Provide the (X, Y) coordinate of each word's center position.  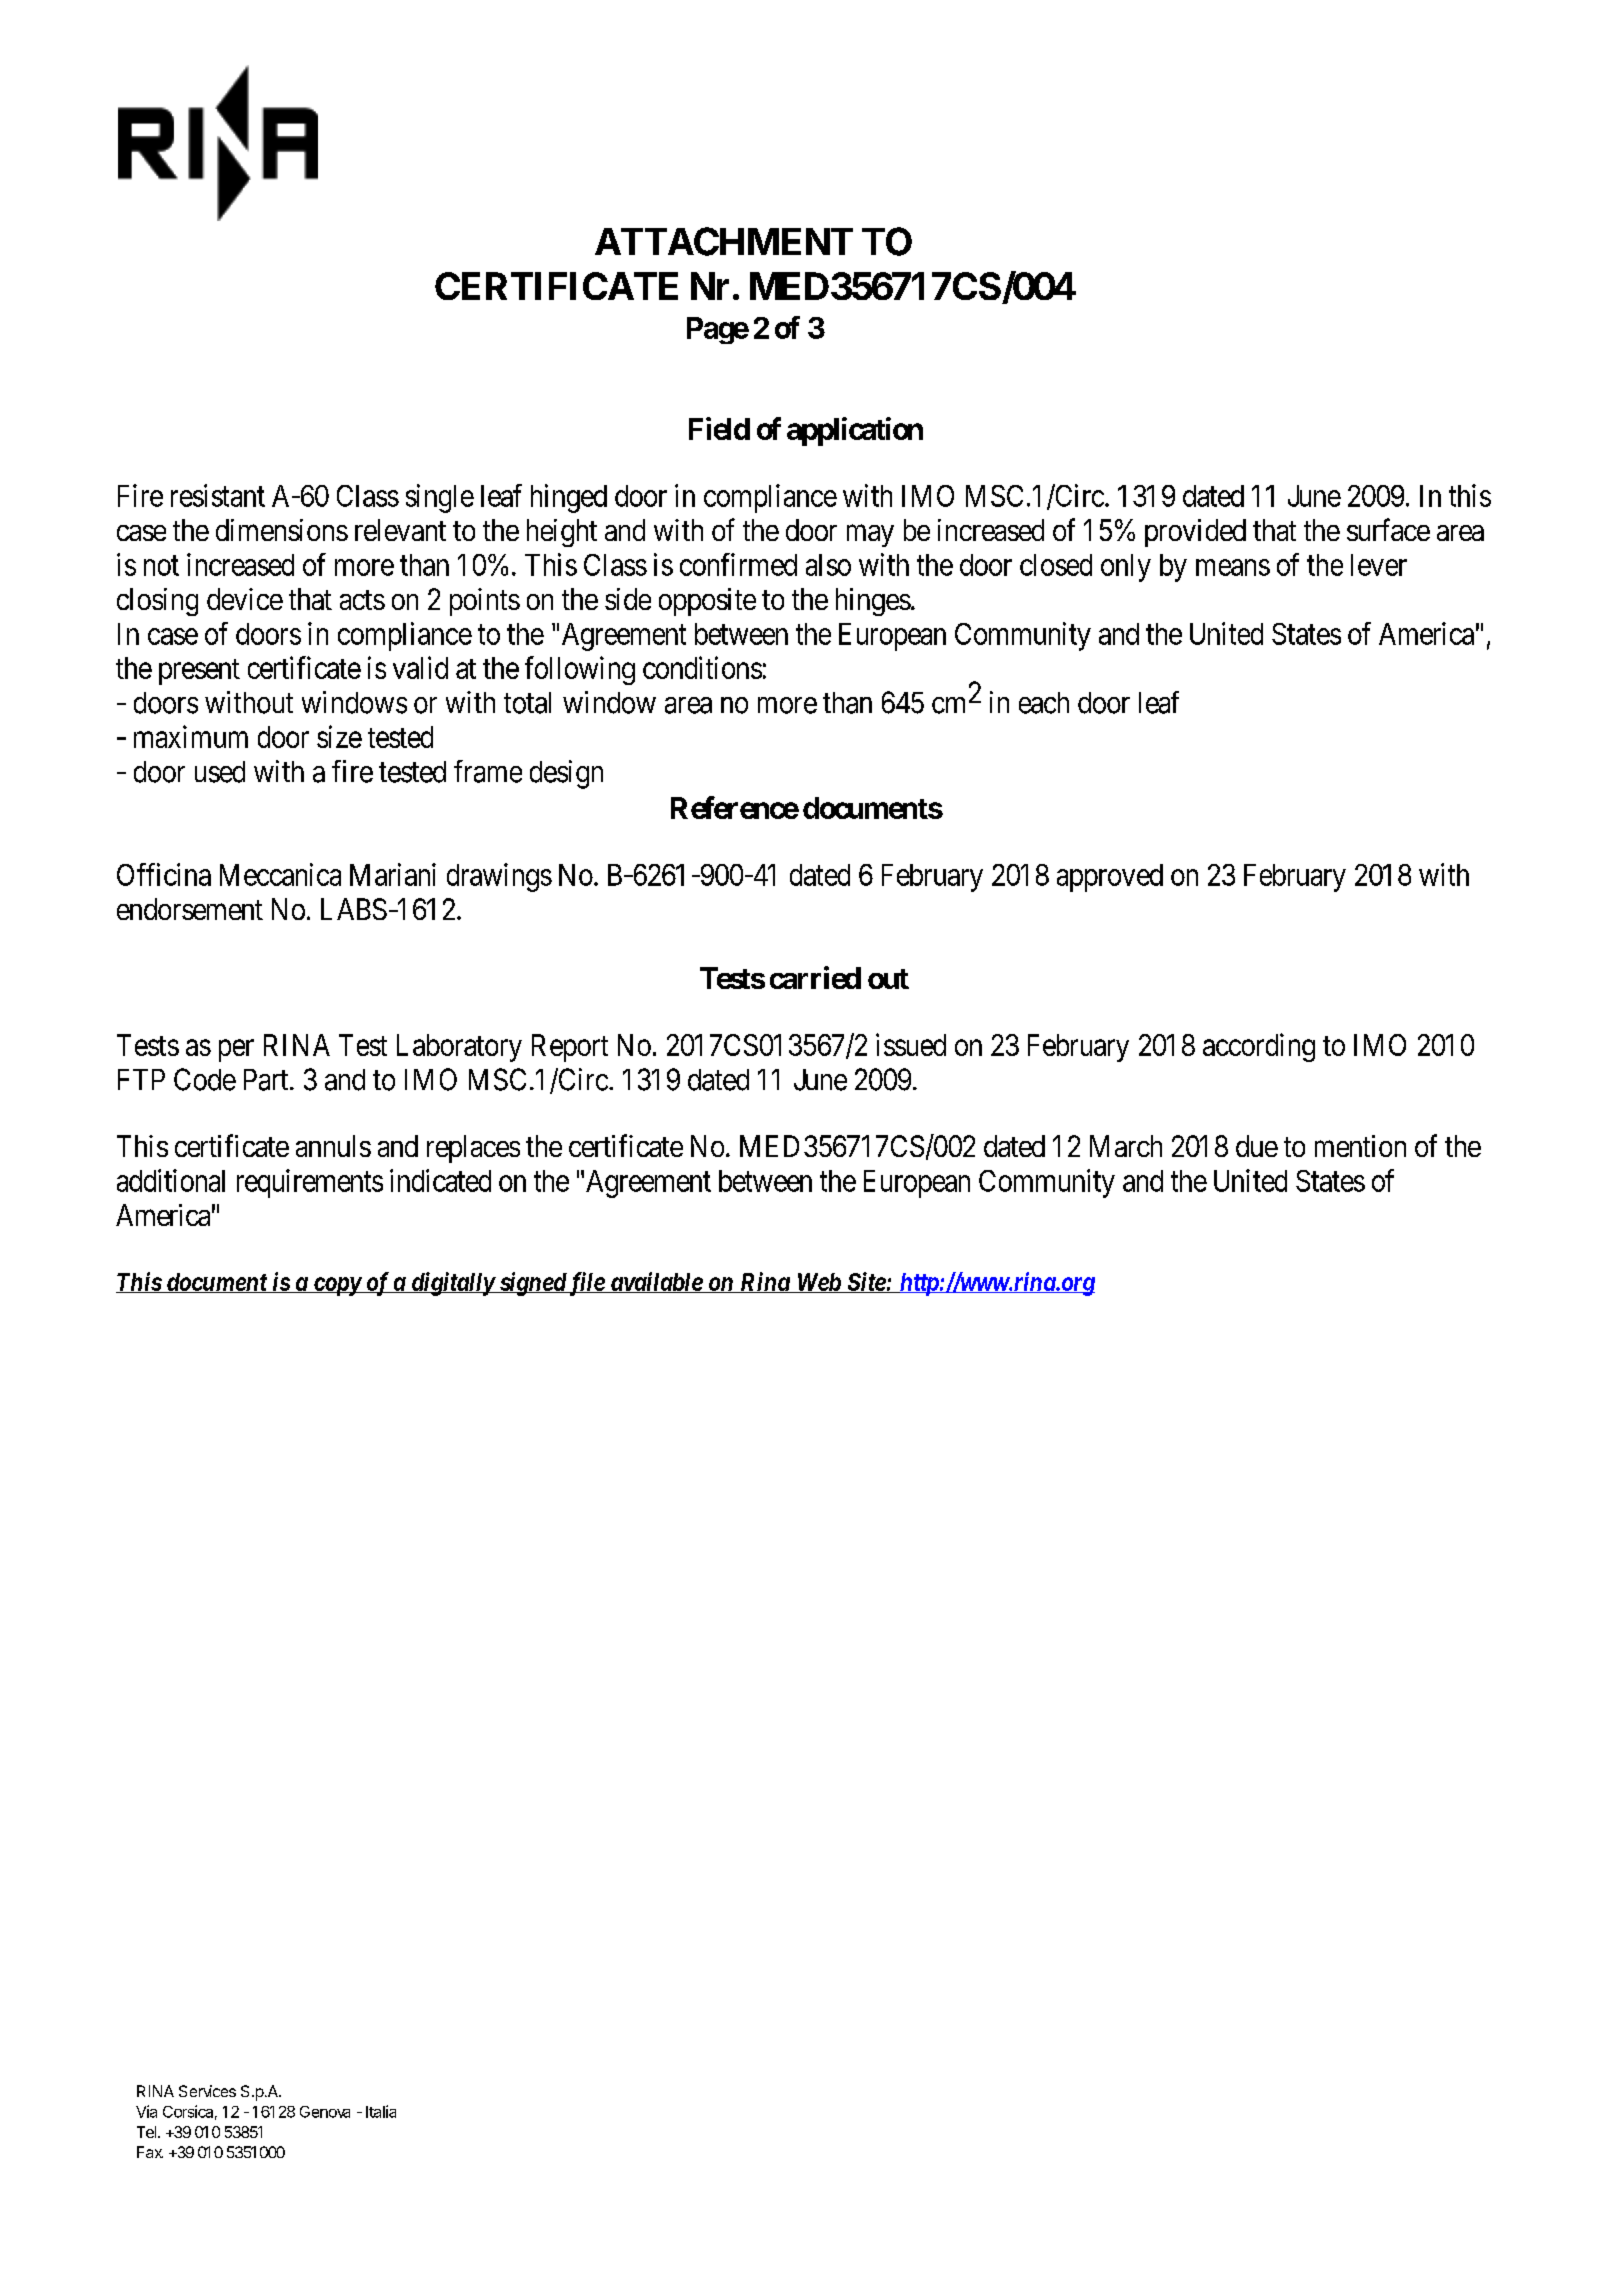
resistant (218, 495)
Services (207, 2091)
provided (1195, 533)
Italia (381, 2111)
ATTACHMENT (724, 241)
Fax (150, 2152)
